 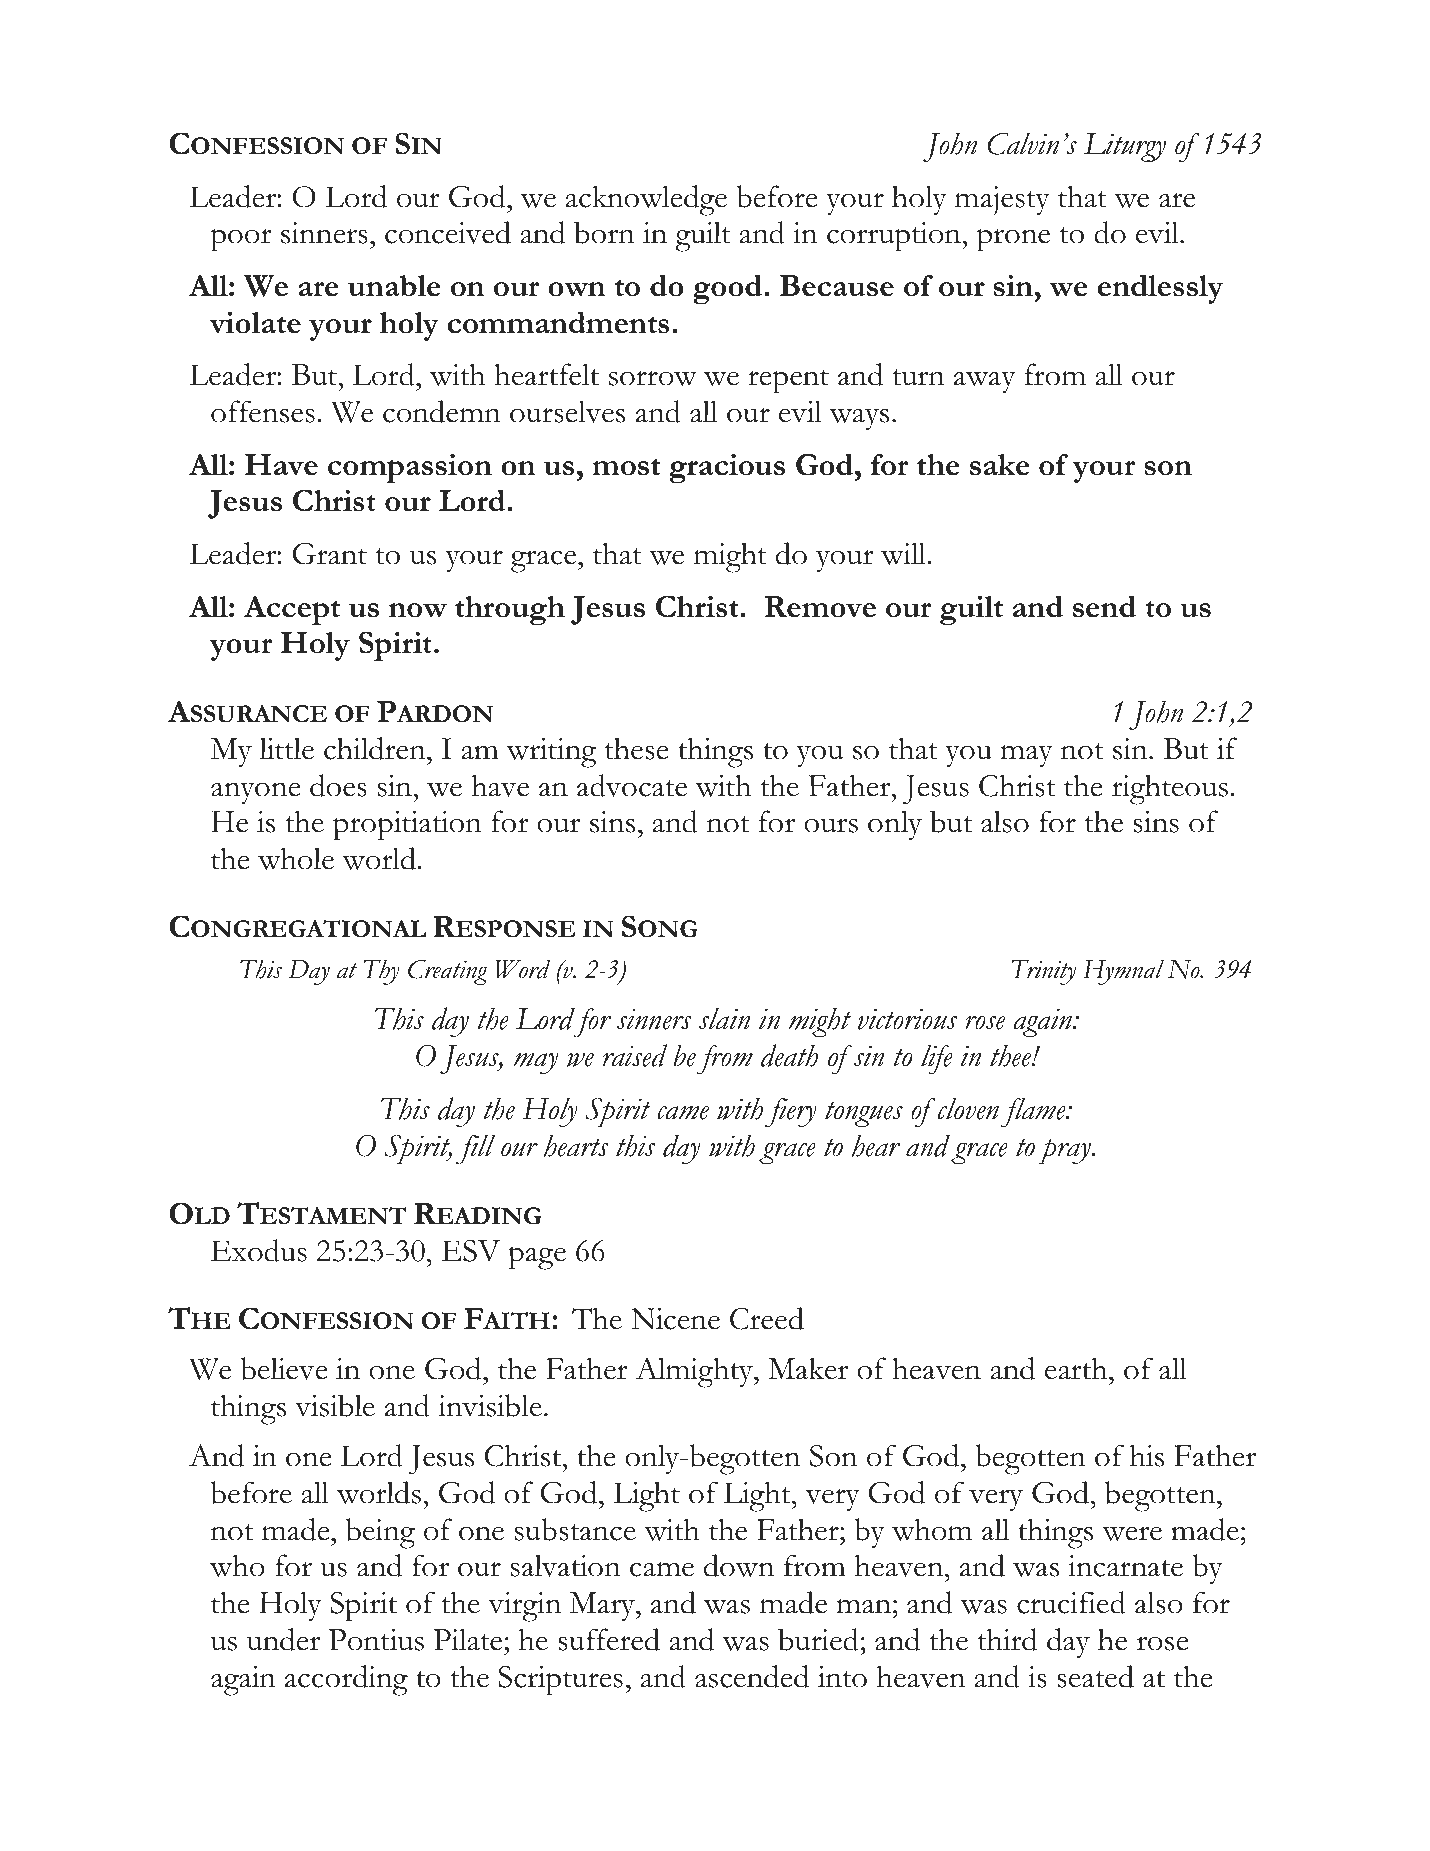 I want to click on Thy, so click(x=381, y=972).
